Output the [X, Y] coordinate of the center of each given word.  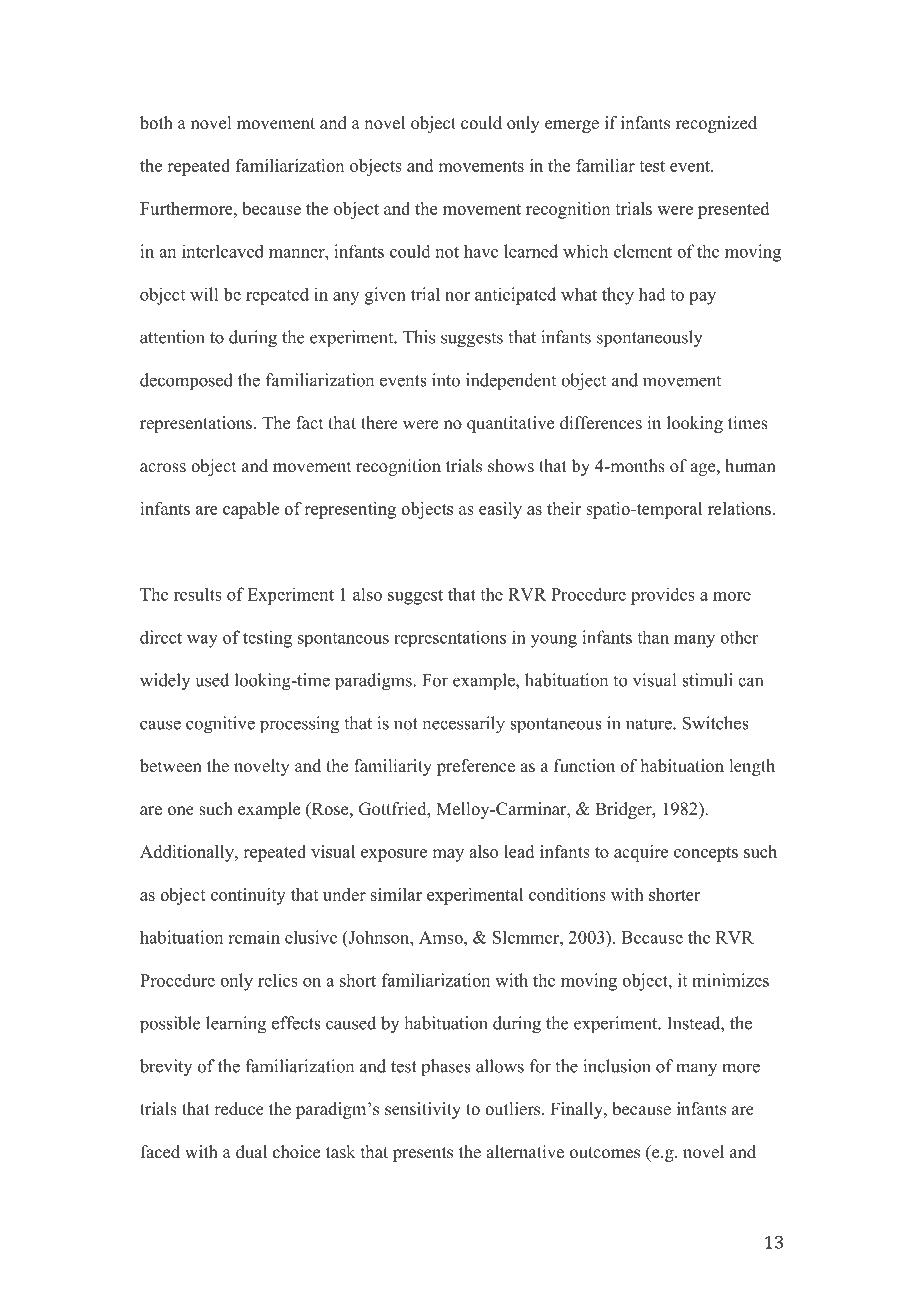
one [181, 811]
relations [739, 508]
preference [476, 767]
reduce [239, 1109]
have [481, 251]
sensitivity [423, 1110]
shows [511, 466]
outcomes [605, 1153]
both [156, 123]
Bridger [624, 810]
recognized [716, 124]
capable [251, 510]
